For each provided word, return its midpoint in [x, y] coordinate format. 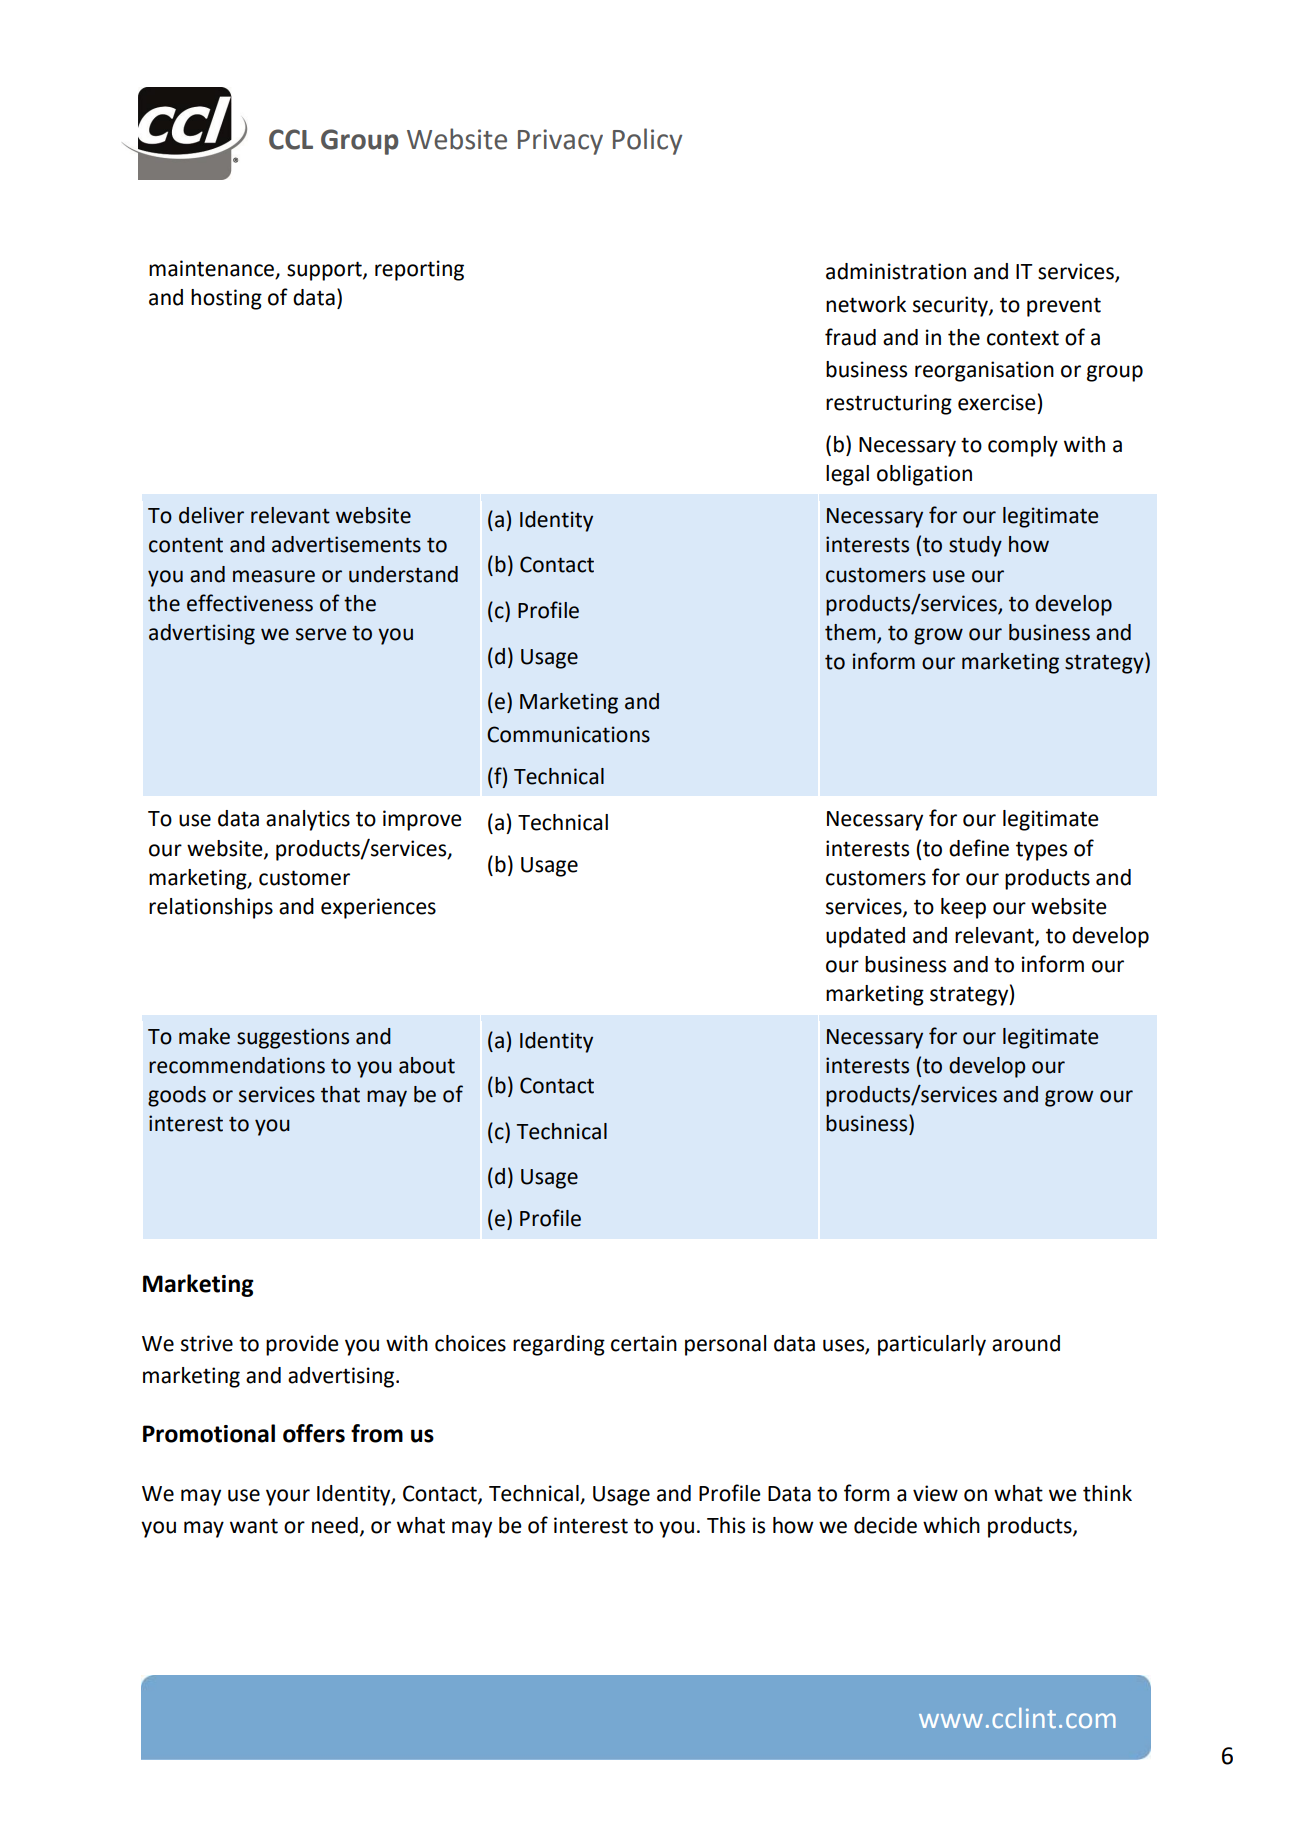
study [975, 546]
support [325, 271]
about [427, 1065]
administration [896, 271]
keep [963, 908]
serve [321, 634]
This [726, 1525]
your [288, 1497]
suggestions [293, 1038]
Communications [568, 734]
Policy [647, 141]
